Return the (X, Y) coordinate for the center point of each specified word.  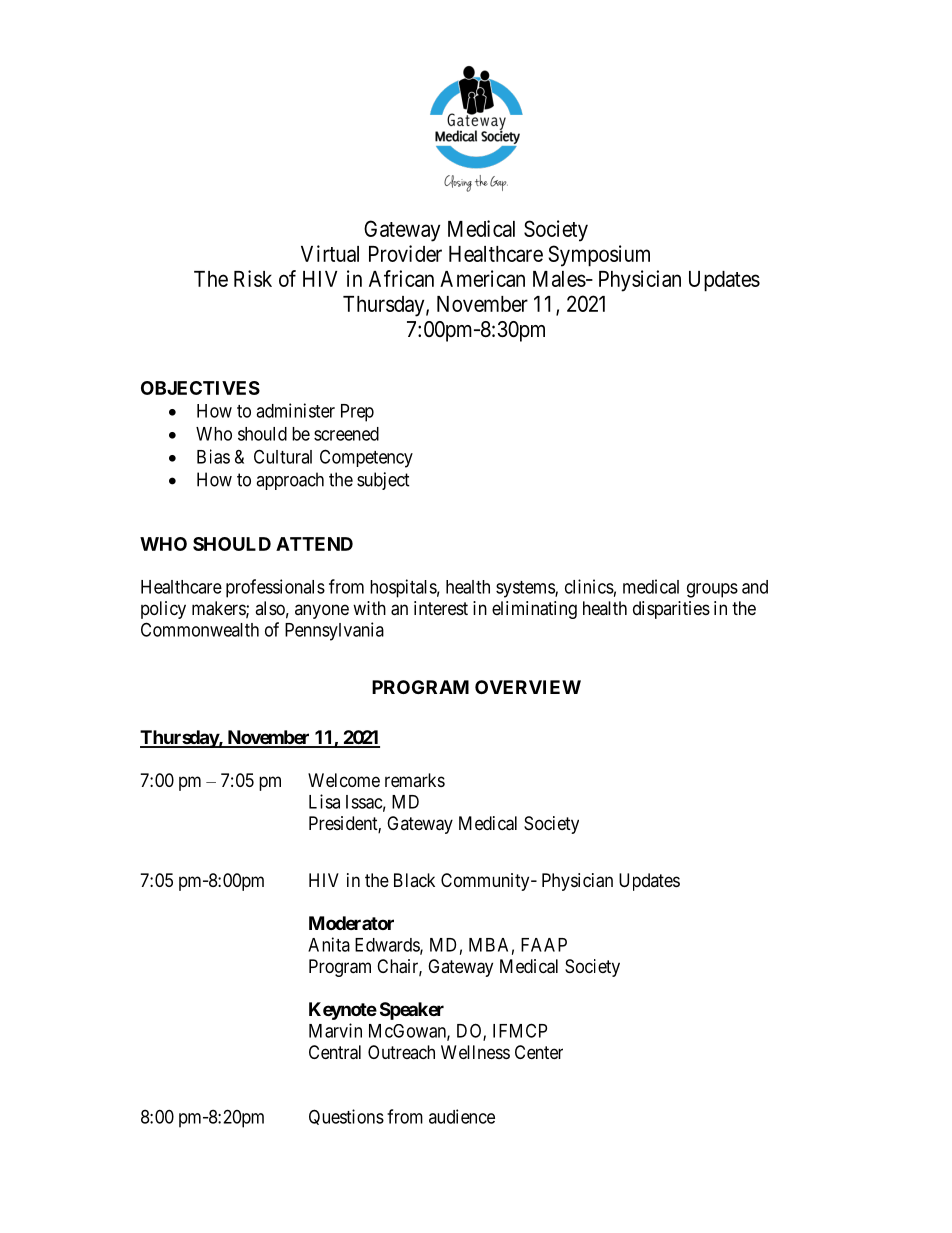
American (482, 278)
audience (462, 1116)
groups (712, 590)
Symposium (599, 256)
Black (414, 880)
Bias (213, 456)
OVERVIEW (528, 687)
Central (335, 1052)
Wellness (475, 1052)
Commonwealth (200, 629)
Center (539, 1052)
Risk (253, 278)
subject (383, 481)
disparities (671, 610)
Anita (329, 944)
